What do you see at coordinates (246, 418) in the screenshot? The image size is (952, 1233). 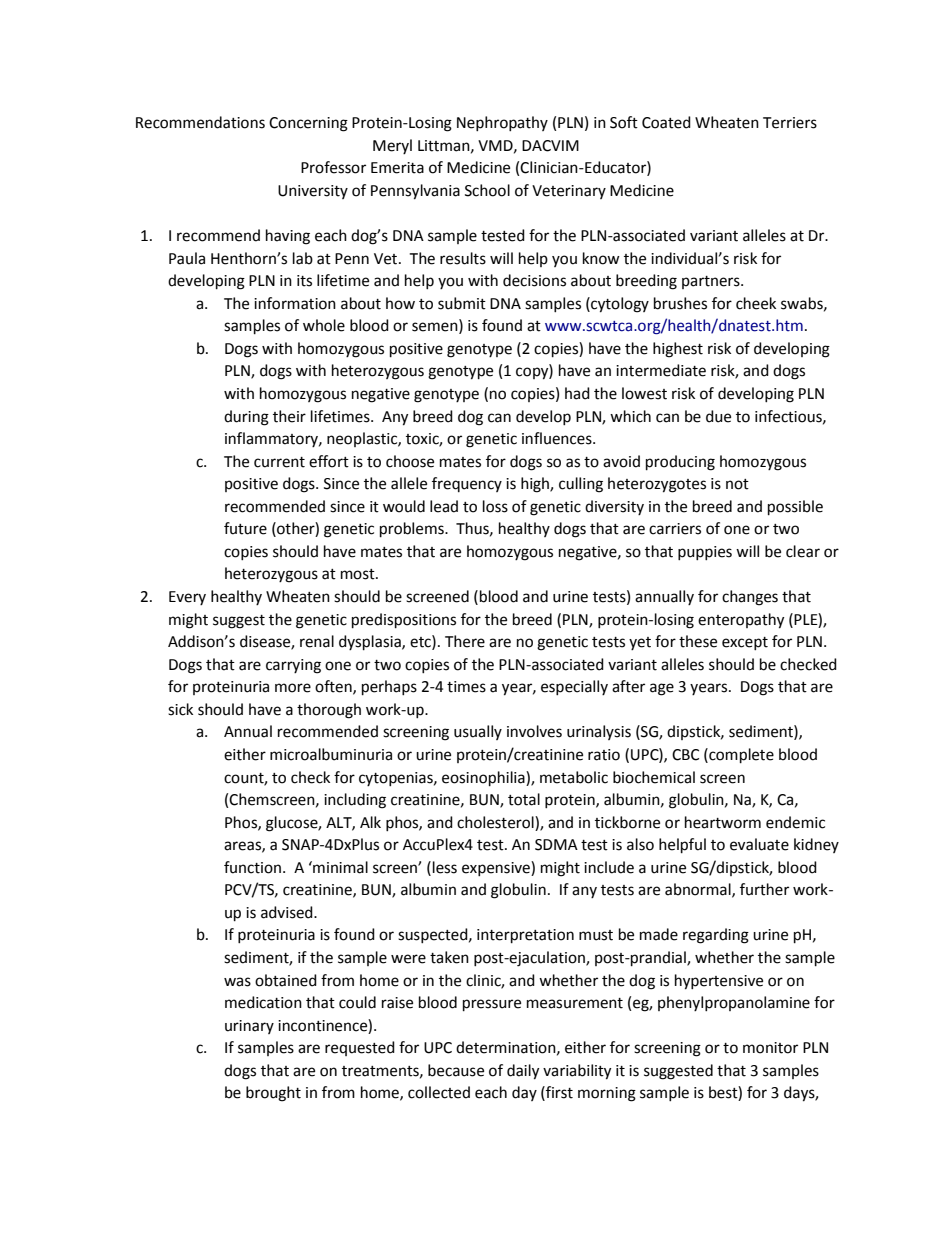 I see `during` at bounding box center [246, 418].
